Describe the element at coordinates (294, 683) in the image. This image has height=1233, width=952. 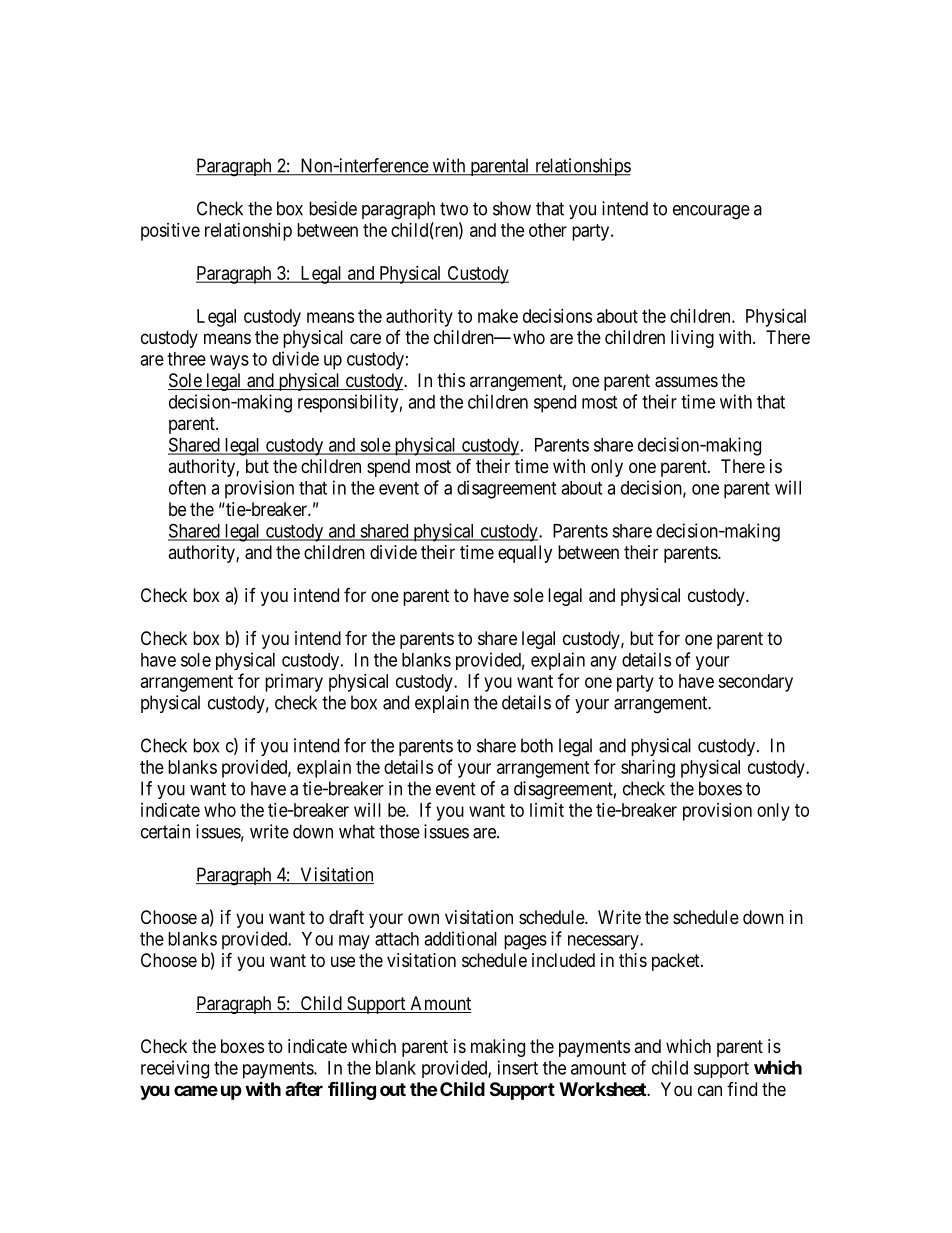
I see `primary` at that location.
